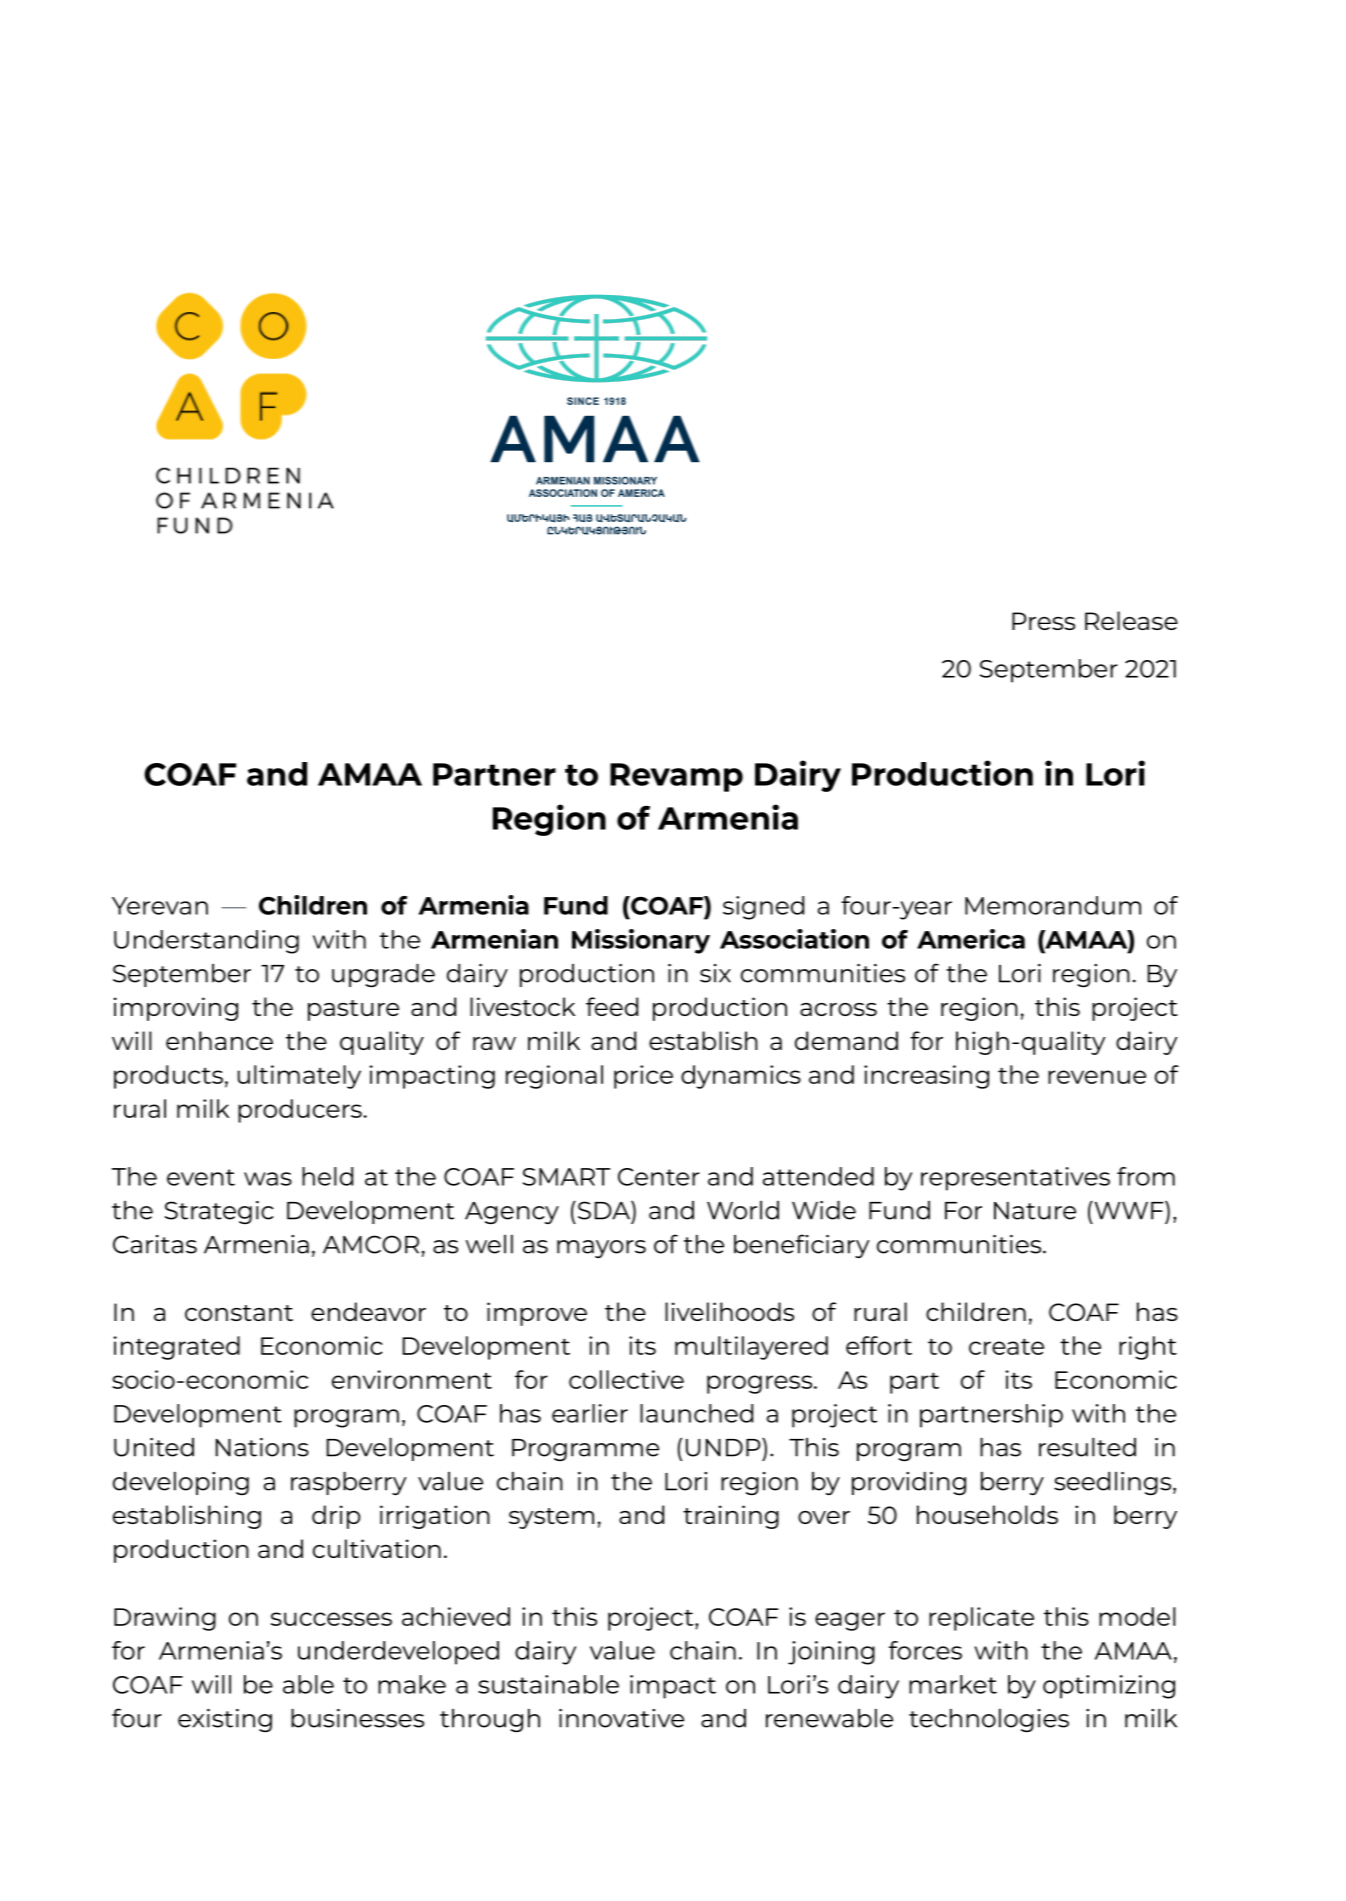 Image resolution: width=1346 pixels, height=1901 pixels. Describe the element at coordinates (225, 1720) in the screenshot. I see `existing` at that location.
